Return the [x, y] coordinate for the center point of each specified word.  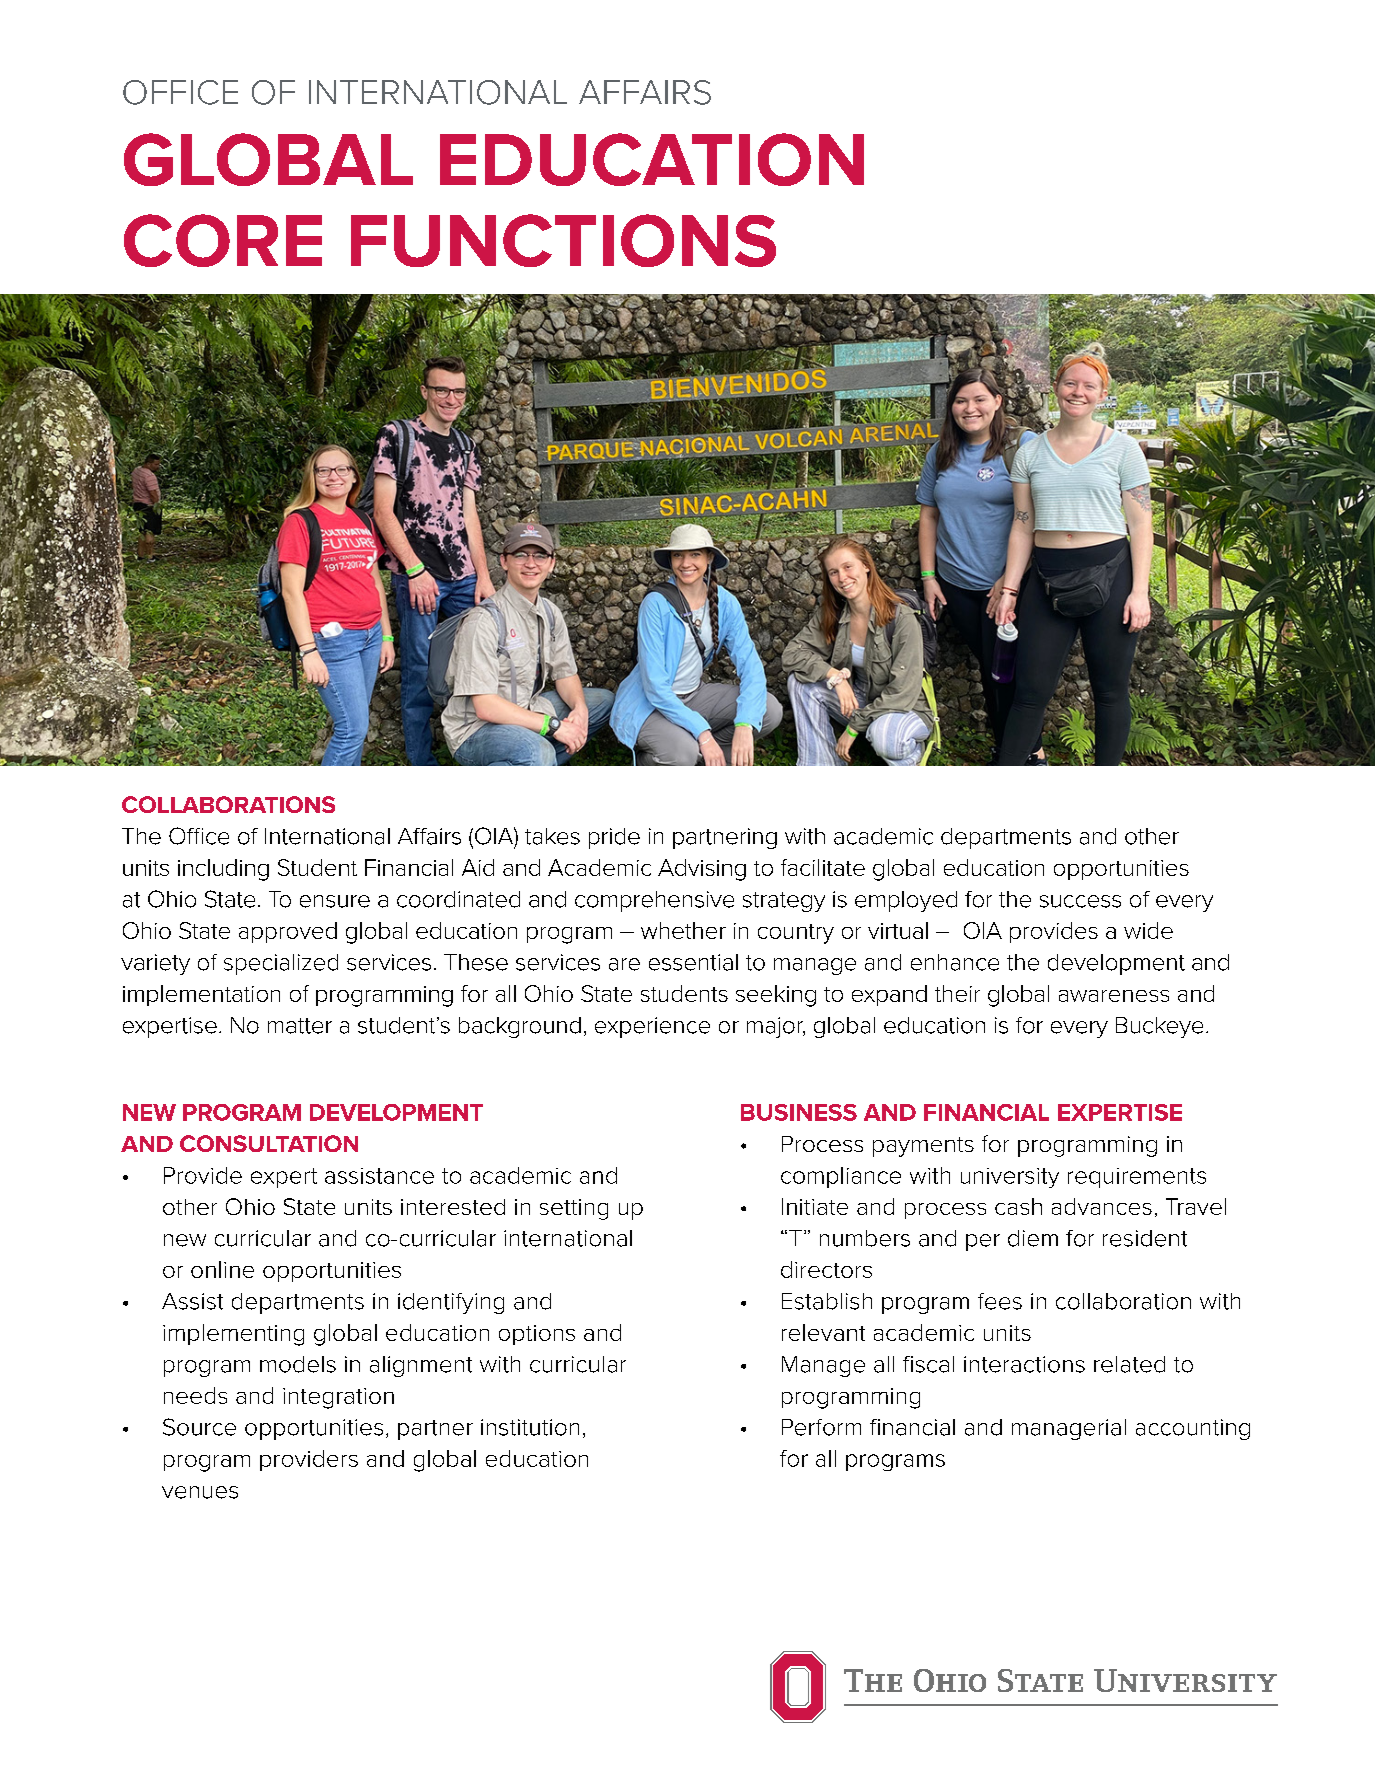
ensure [335, 901]
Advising [702, 870]
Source [199, 1427]
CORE [223, 240]
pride [614, 838]
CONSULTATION [269, 1143]
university [1010, 1178]
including [223, 870]
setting [574, 1209]
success [1080, 901]
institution [530, 1427]
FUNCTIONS [563, 240]
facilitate [823, 867]
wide [1148, 930]
